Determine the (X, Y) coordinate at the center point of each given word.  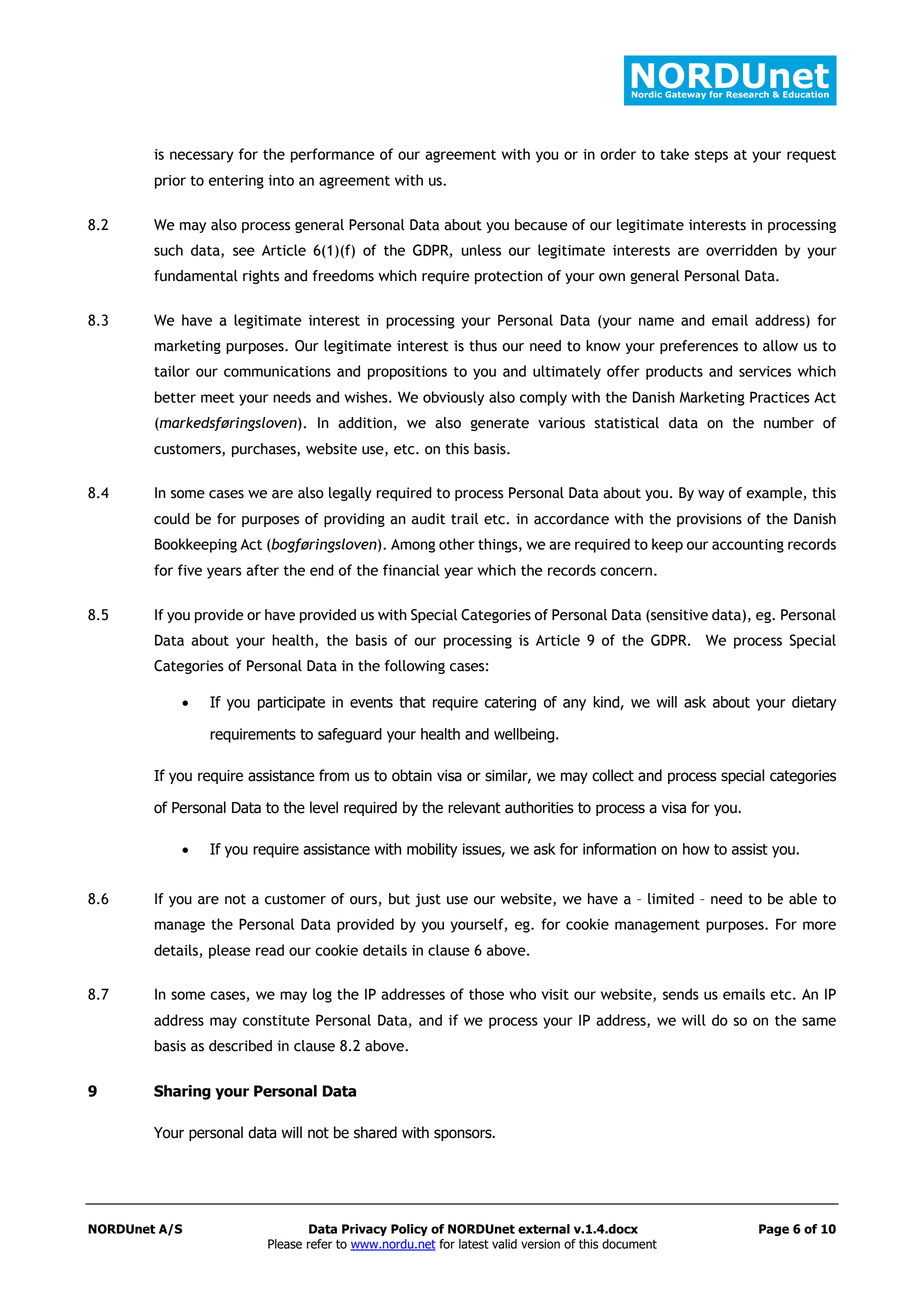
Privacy (364, 1230)
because (541, 225)
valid (504, 1244)
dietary (814, 703)
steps (711, 156)
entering (236, 182)
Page (774, 1230)
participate (291, 703)
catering (510, 703)
